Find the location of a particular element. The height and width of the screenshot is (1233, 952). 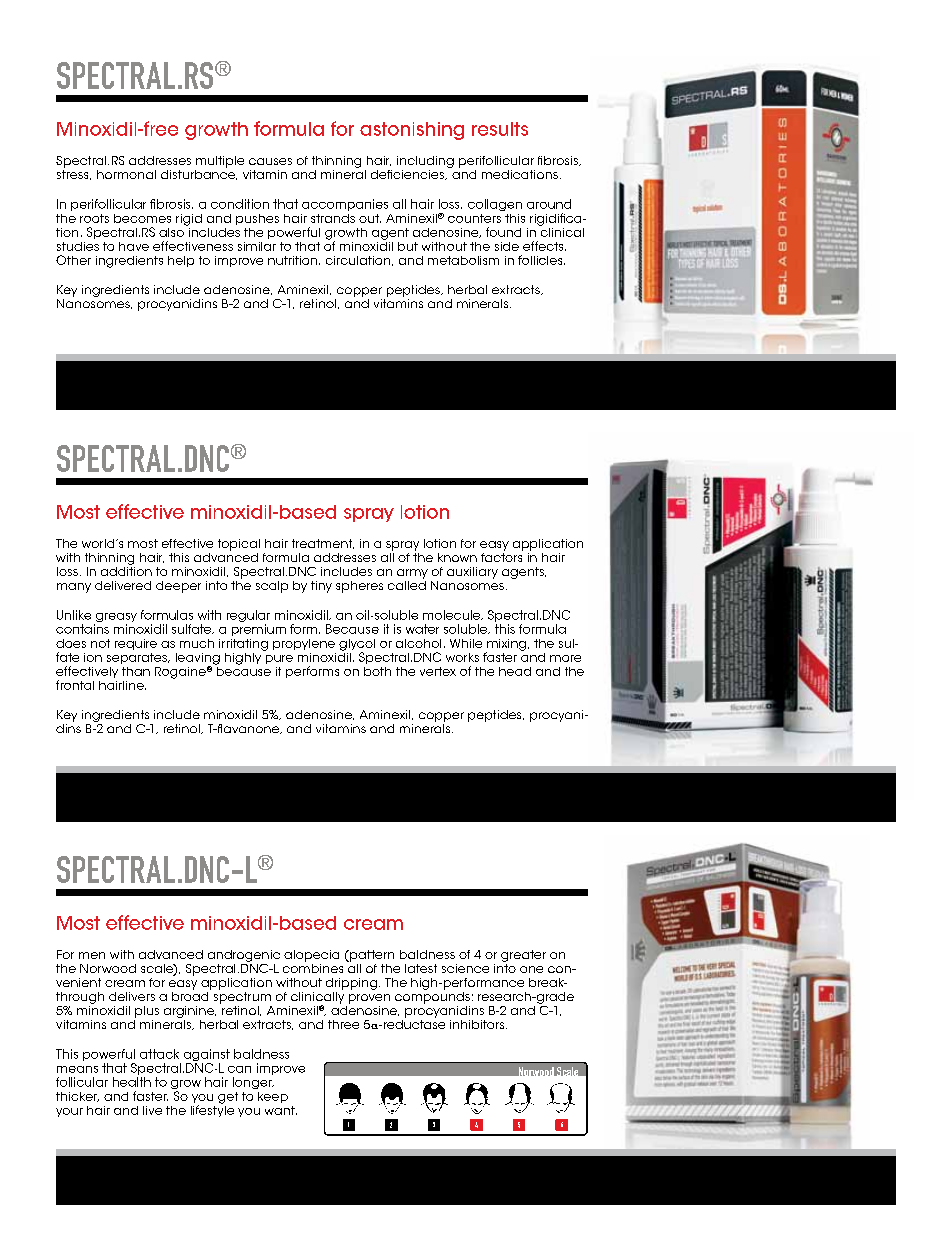

inhibitors is located at coordinates (478, 1024).
